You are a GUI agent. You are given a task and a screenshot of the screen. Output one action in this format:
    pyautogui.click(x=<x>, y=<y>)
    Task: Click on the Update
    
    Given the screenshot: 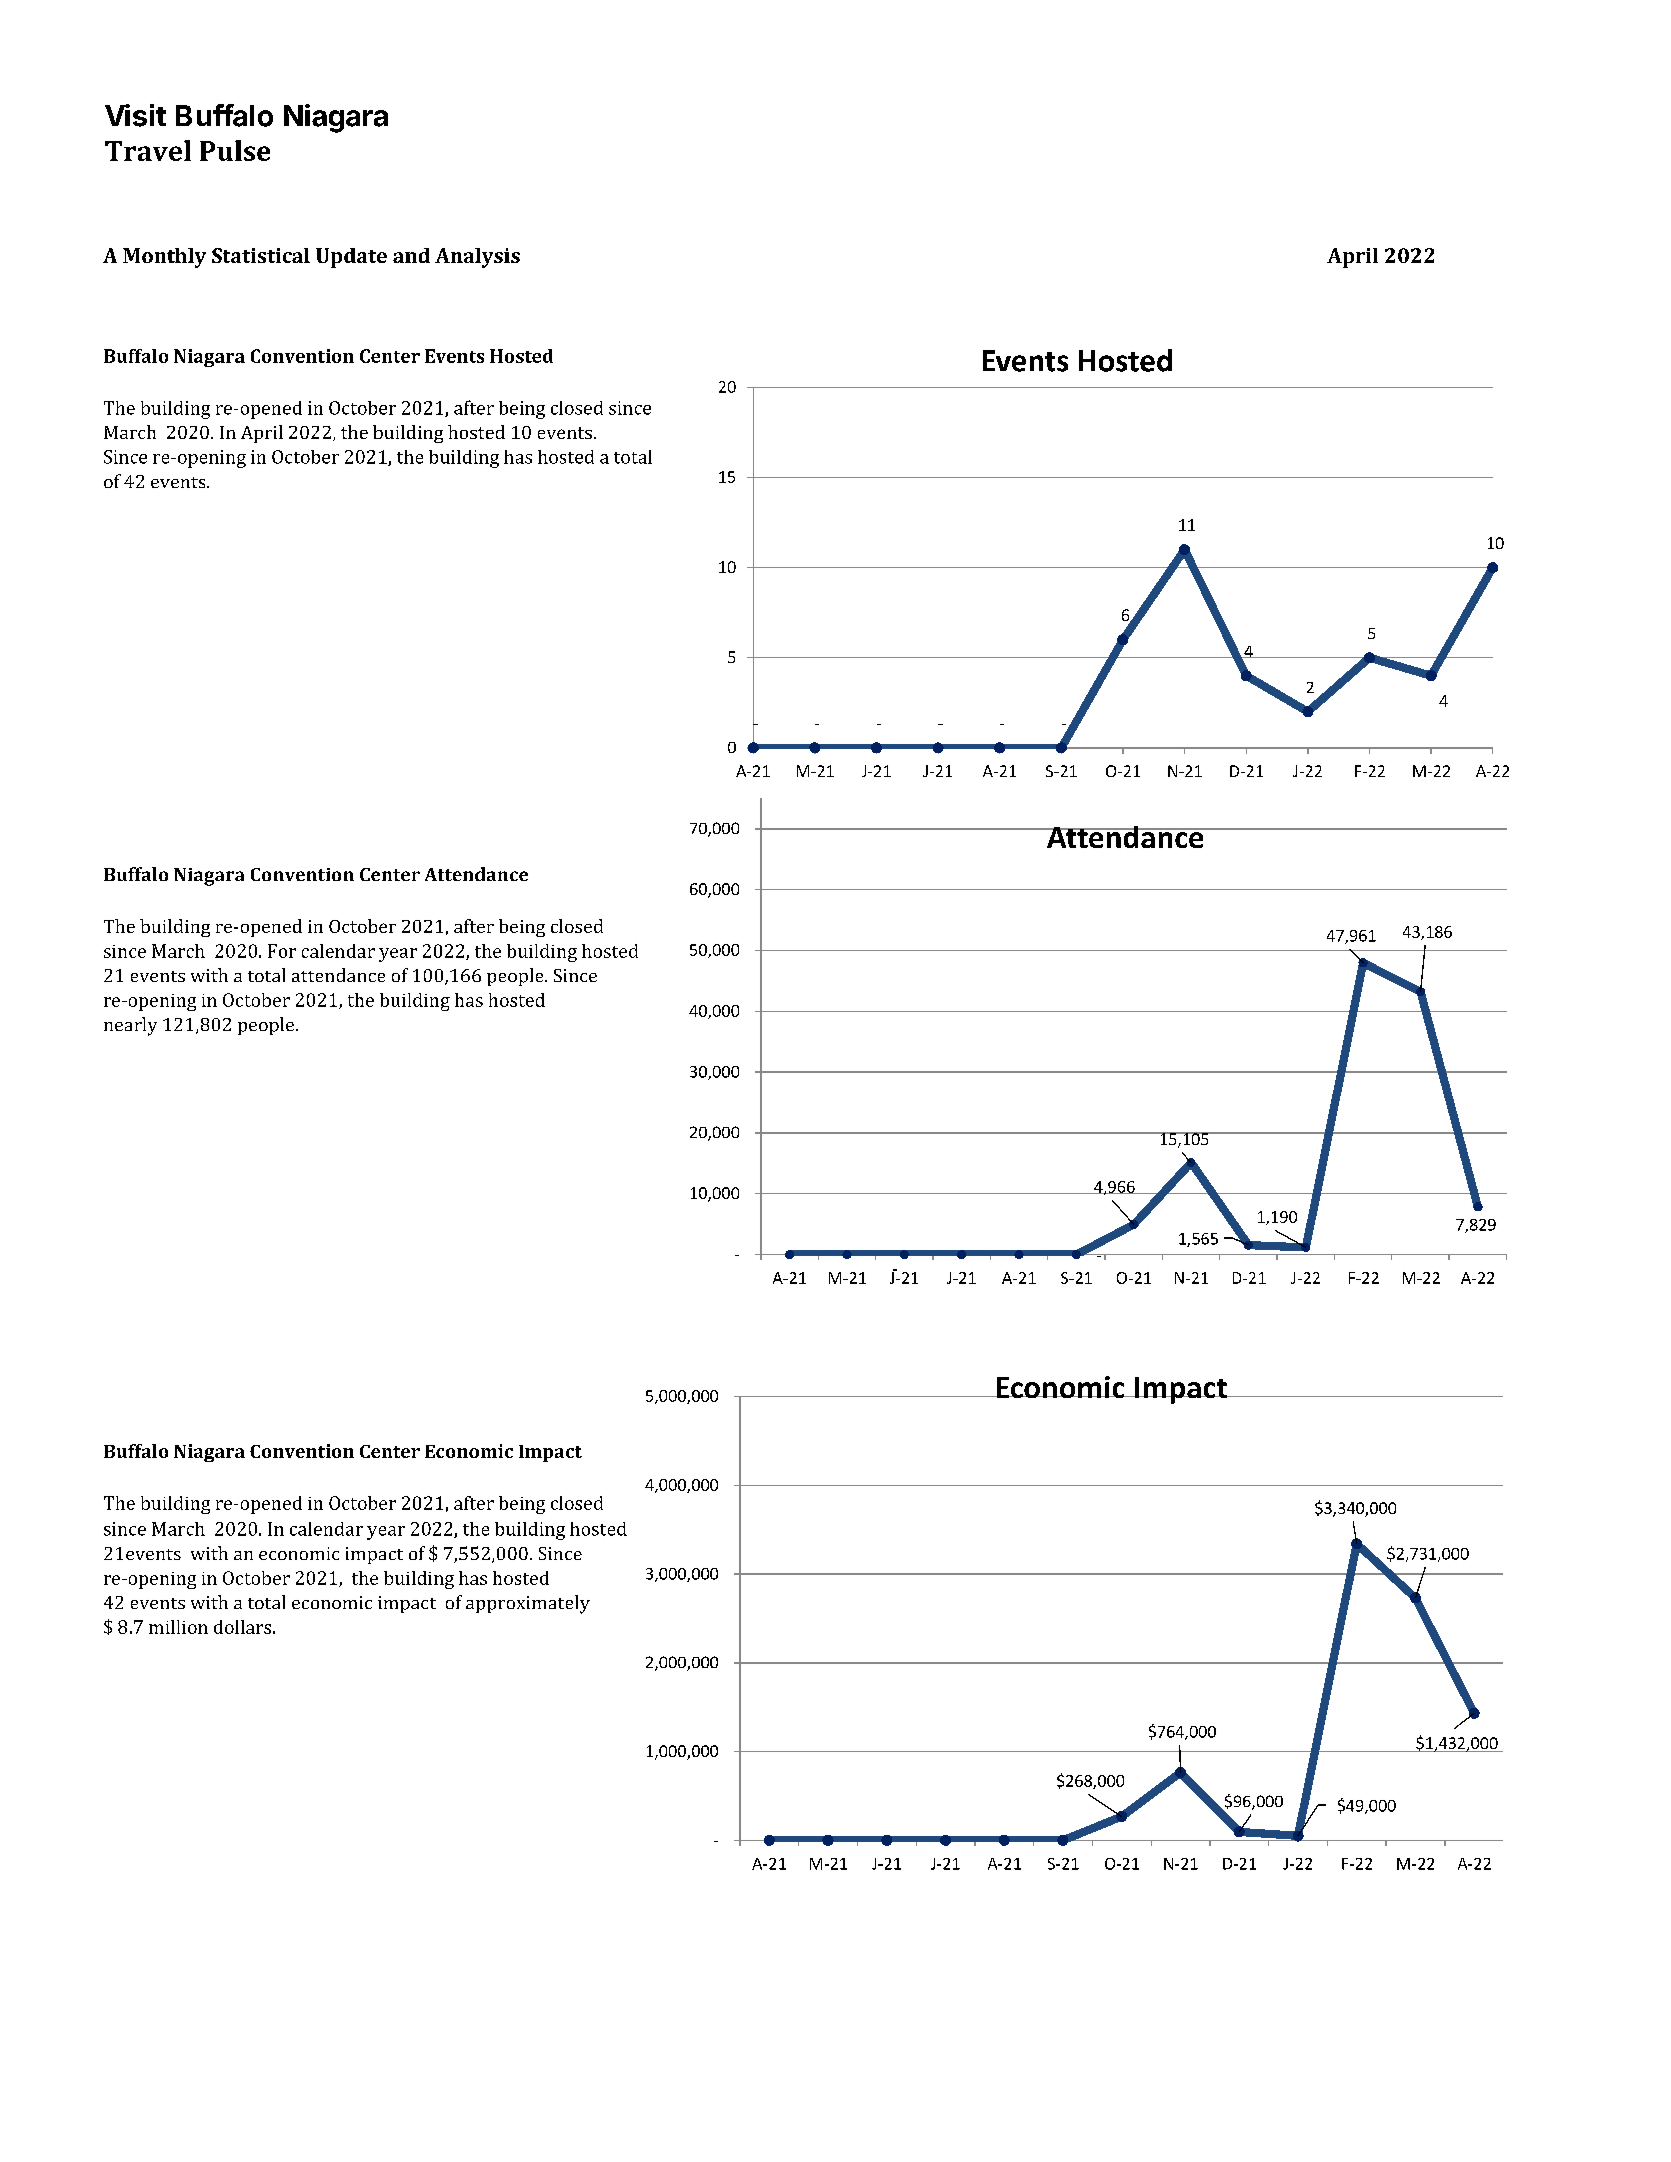 What is the action you would take?
    pyautogui.click(x=351, y=258)
